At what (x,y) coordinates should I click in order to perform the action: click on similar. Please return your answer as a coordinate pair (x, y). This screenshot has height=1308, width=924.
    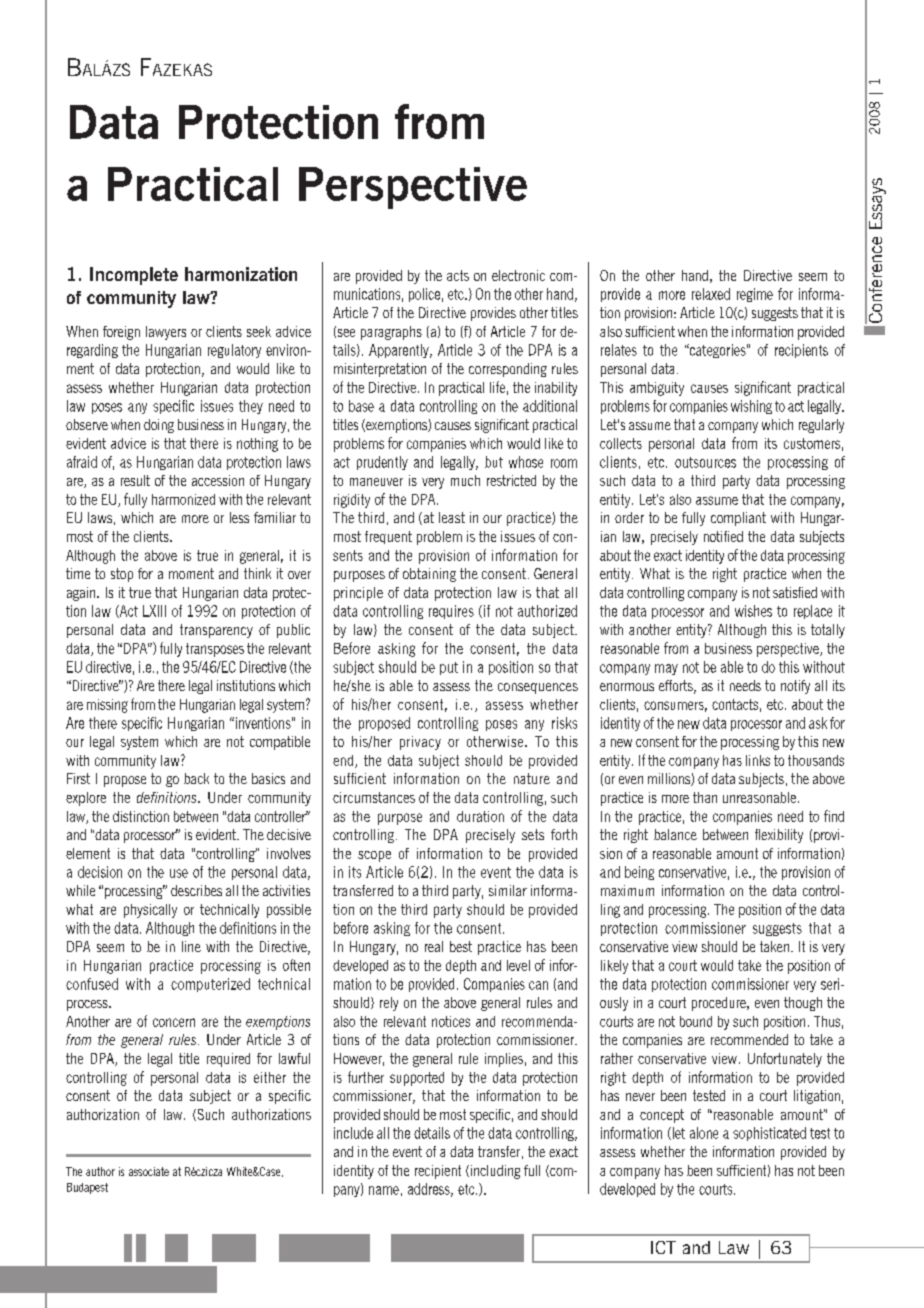
    Looking at the image, I should click on (508, 890).
